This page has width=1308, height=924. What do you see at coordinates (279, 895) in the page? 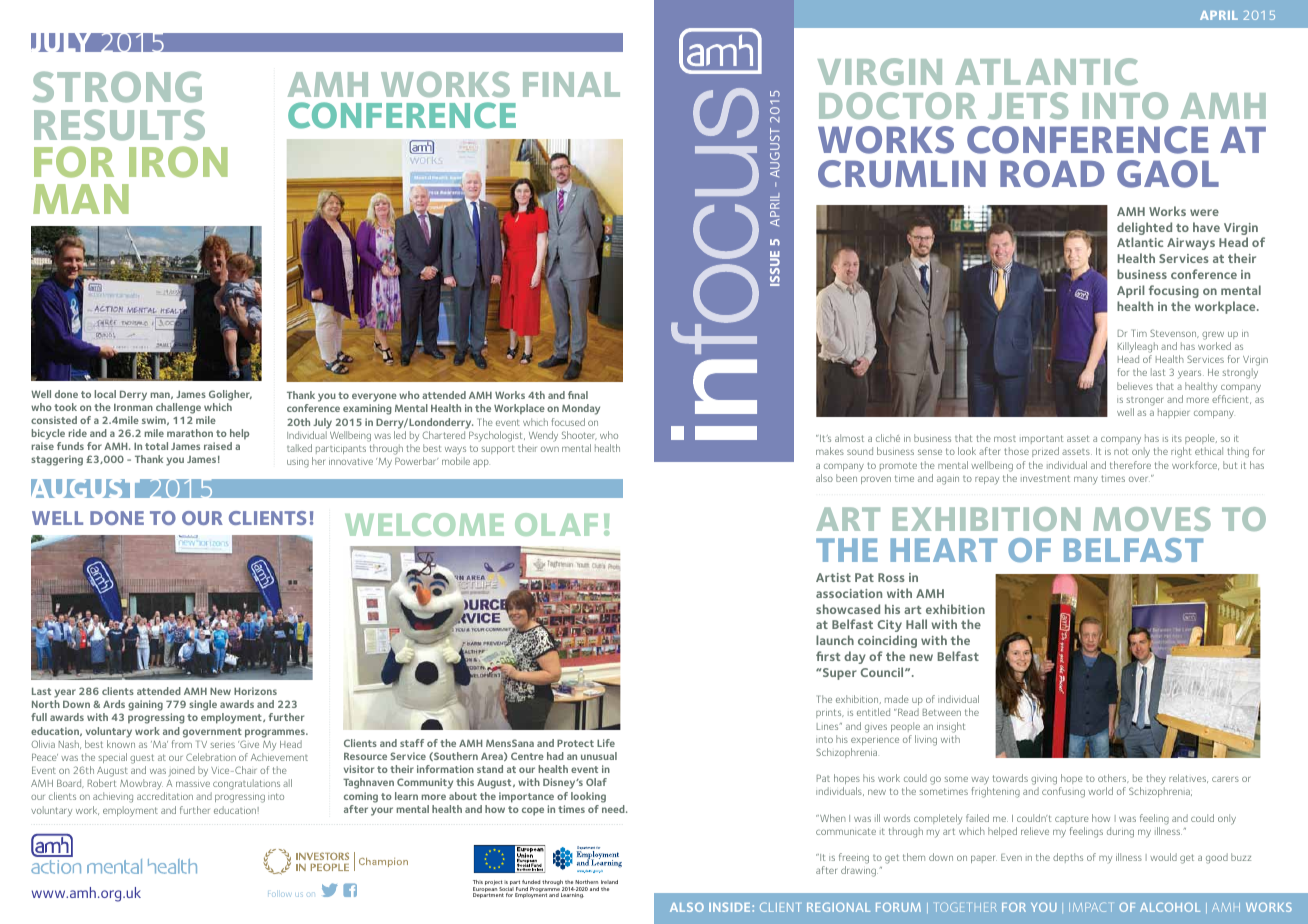
I see `Follow` at bounding box center [279, 895].
